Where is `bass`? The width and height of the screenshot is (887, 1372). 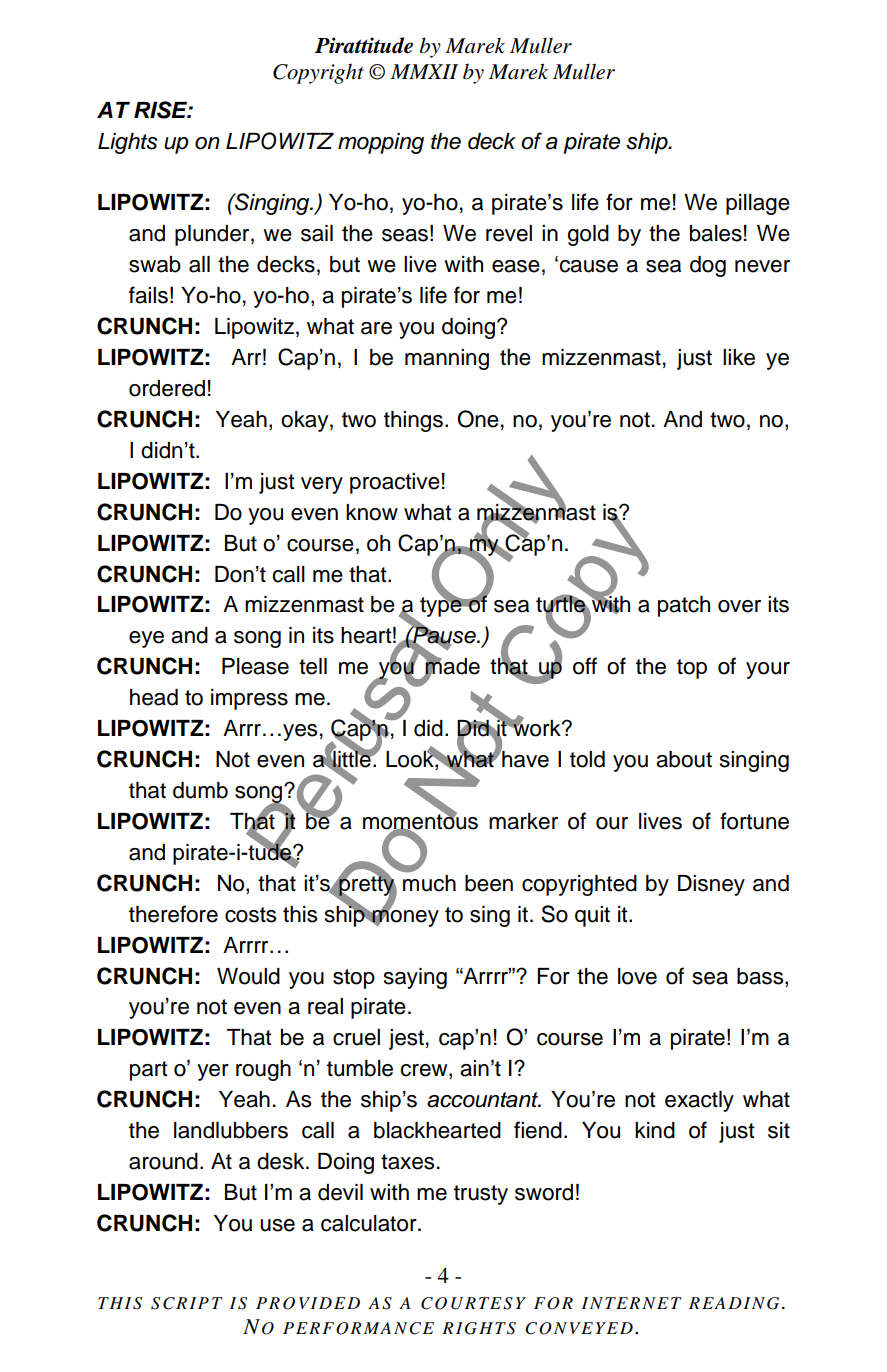 bass is located at coordinates (761, 976).
